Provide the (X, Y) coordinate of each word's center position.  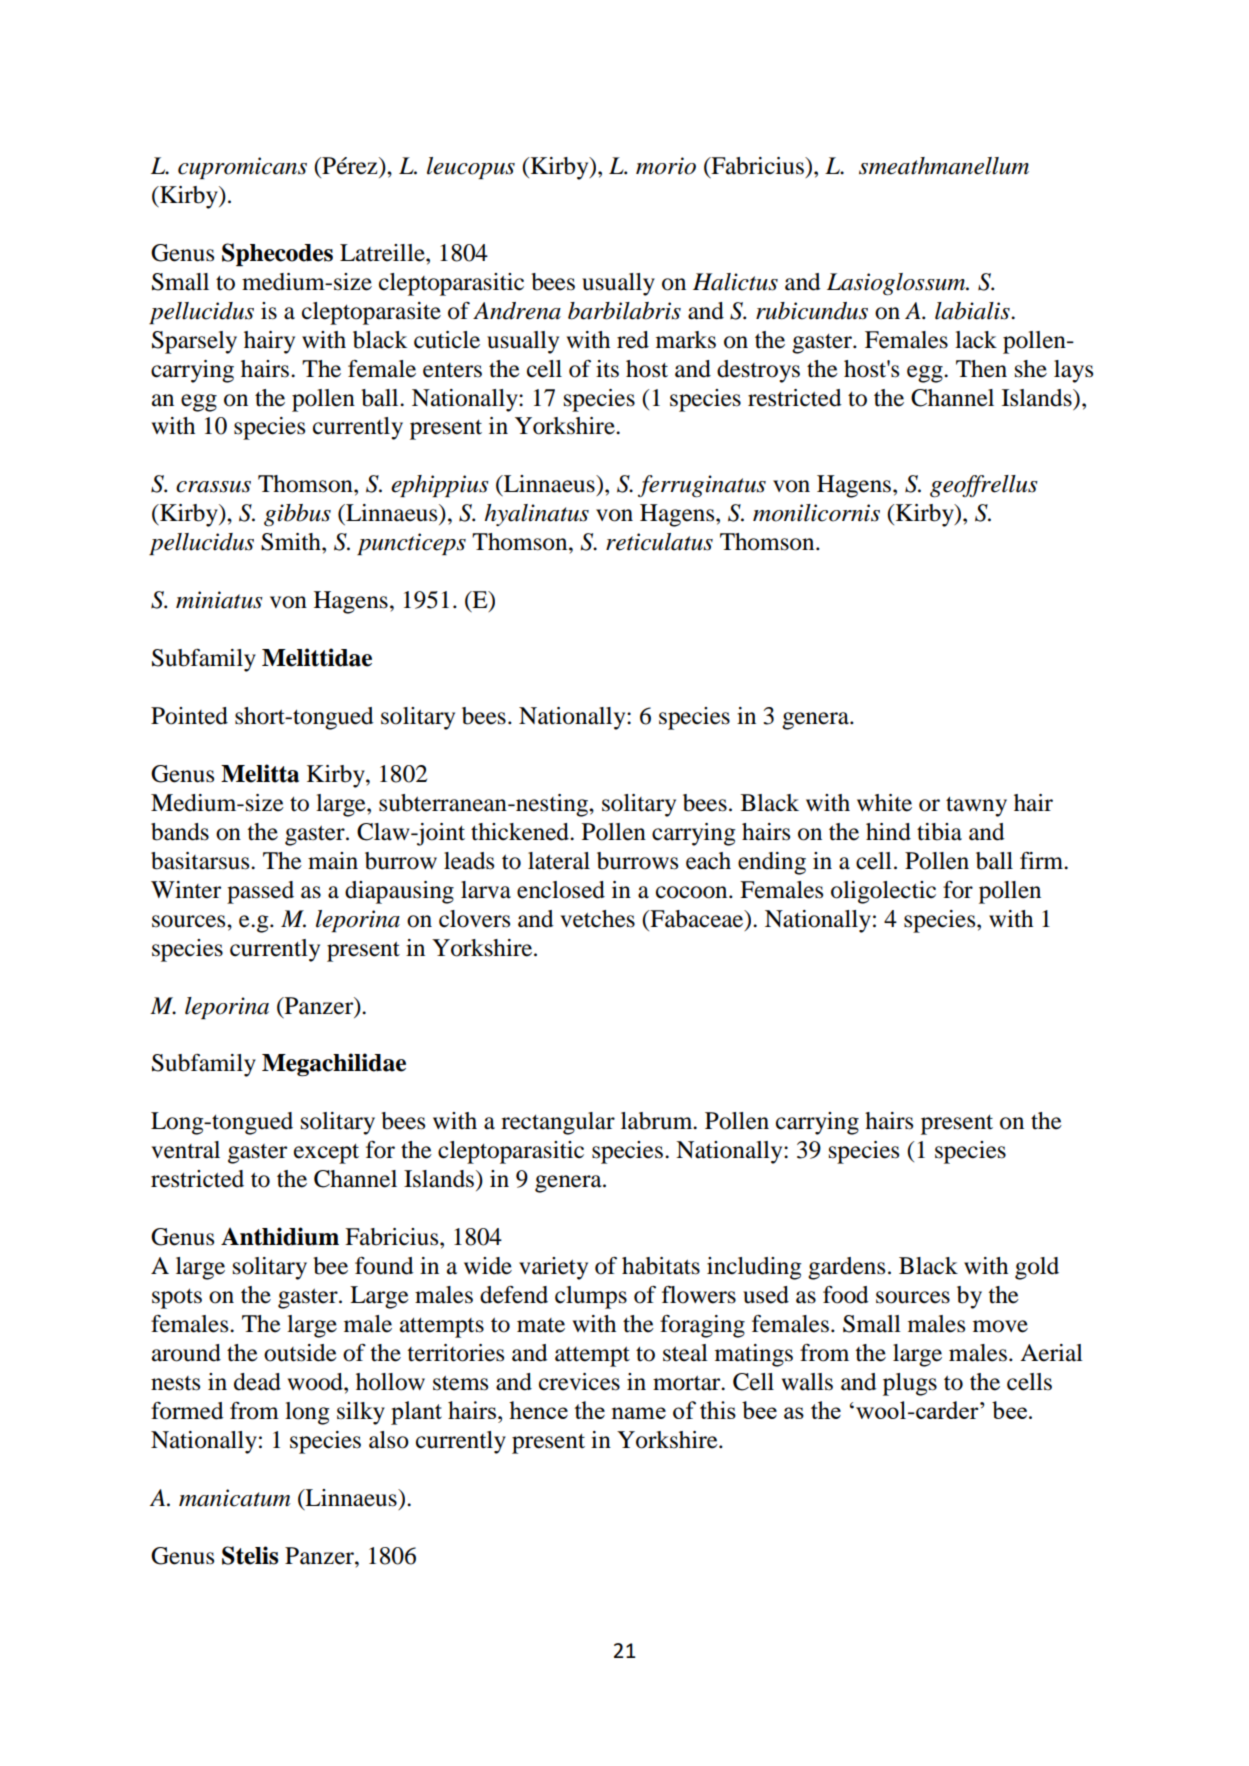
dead (257, 1382)
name (638, 1413)
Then (981, 369)
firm (1043, 860)
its (607, 369)
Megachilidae (334, 1065)
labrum (658, 1121)
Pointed (189, 716)
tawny (976, 807)
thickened (521, 832)
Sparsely (194, 342)
